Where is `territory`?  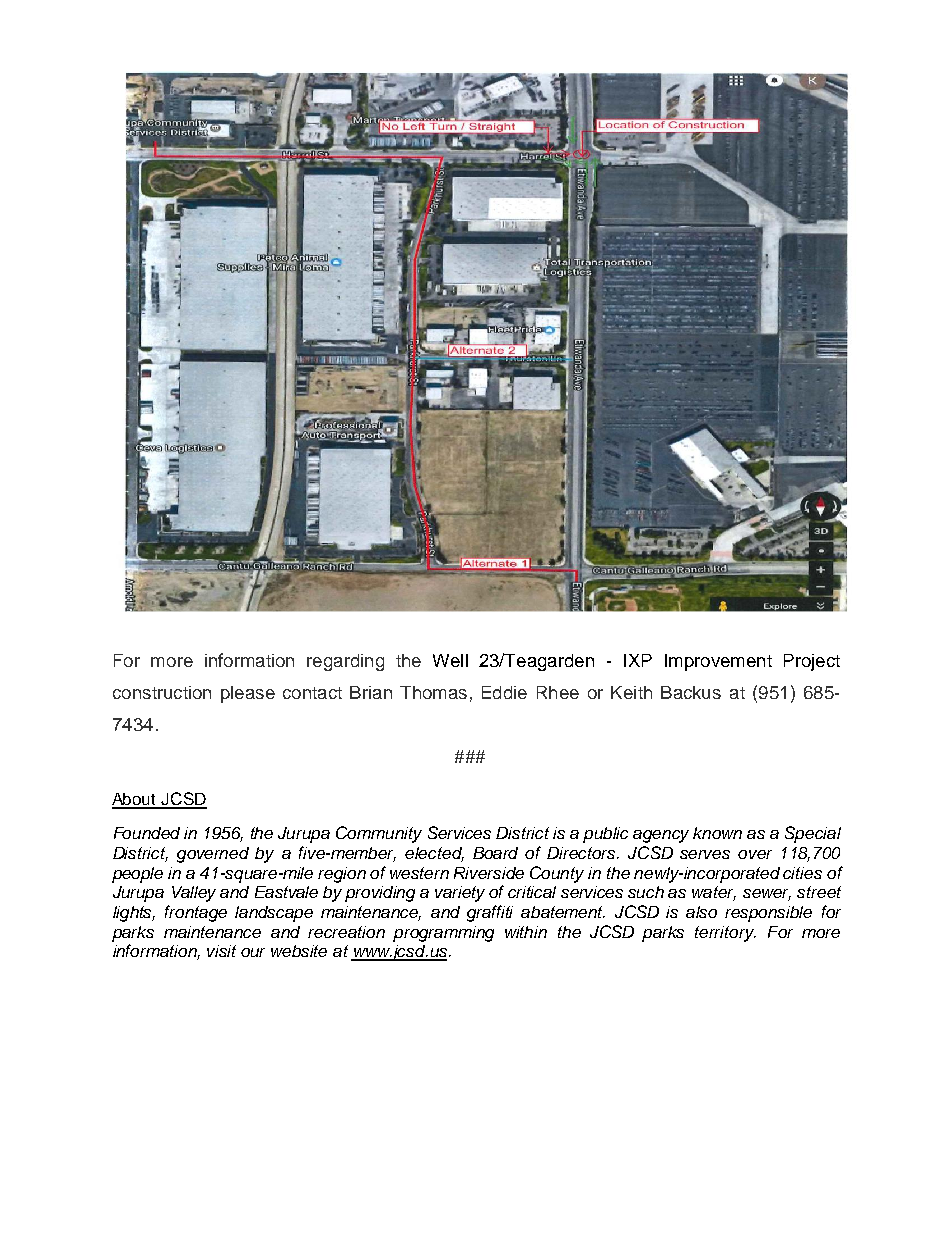 territory is located at coordinates (725, 934).
